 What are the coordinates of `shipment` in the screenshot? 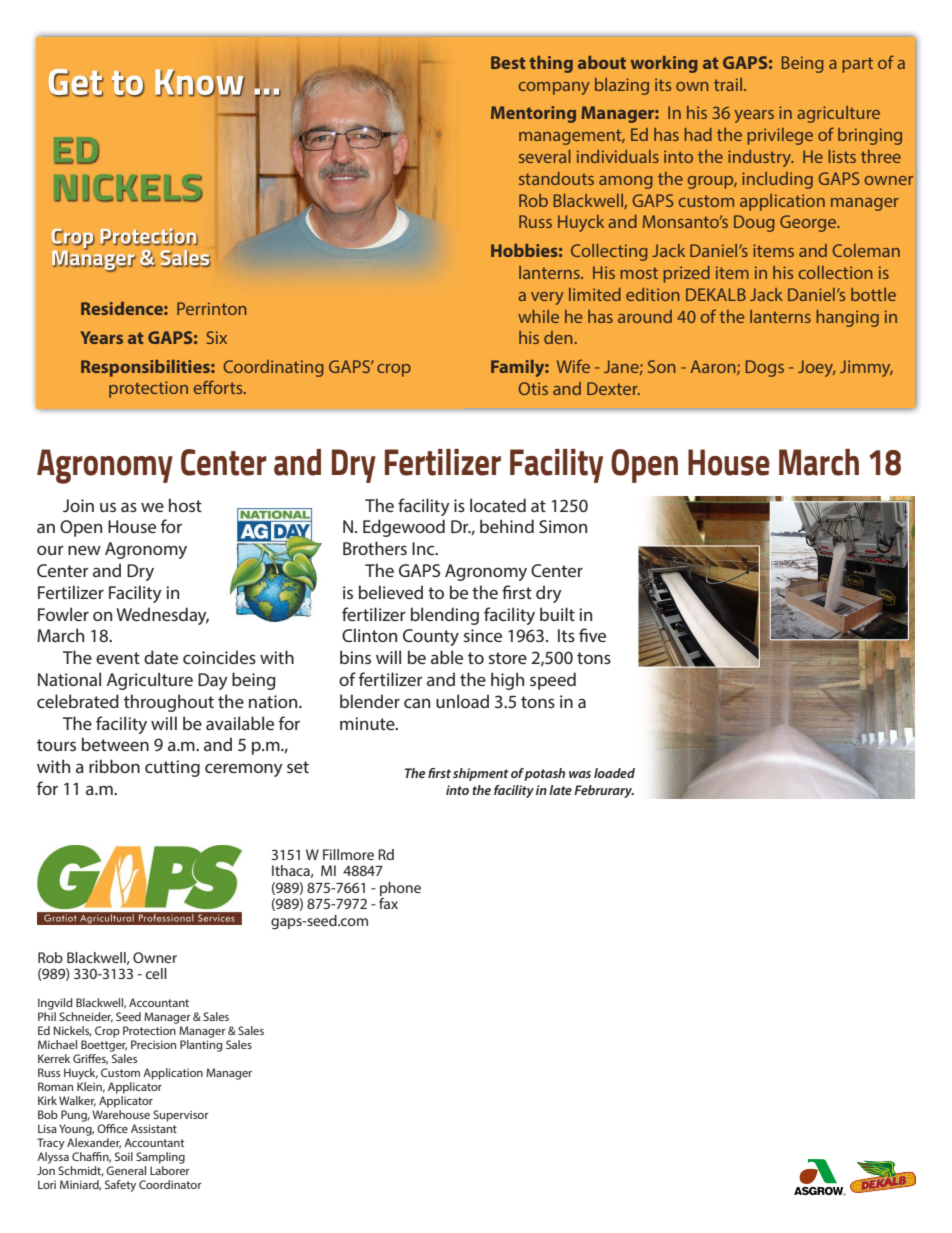 It's located at (481, 774).
